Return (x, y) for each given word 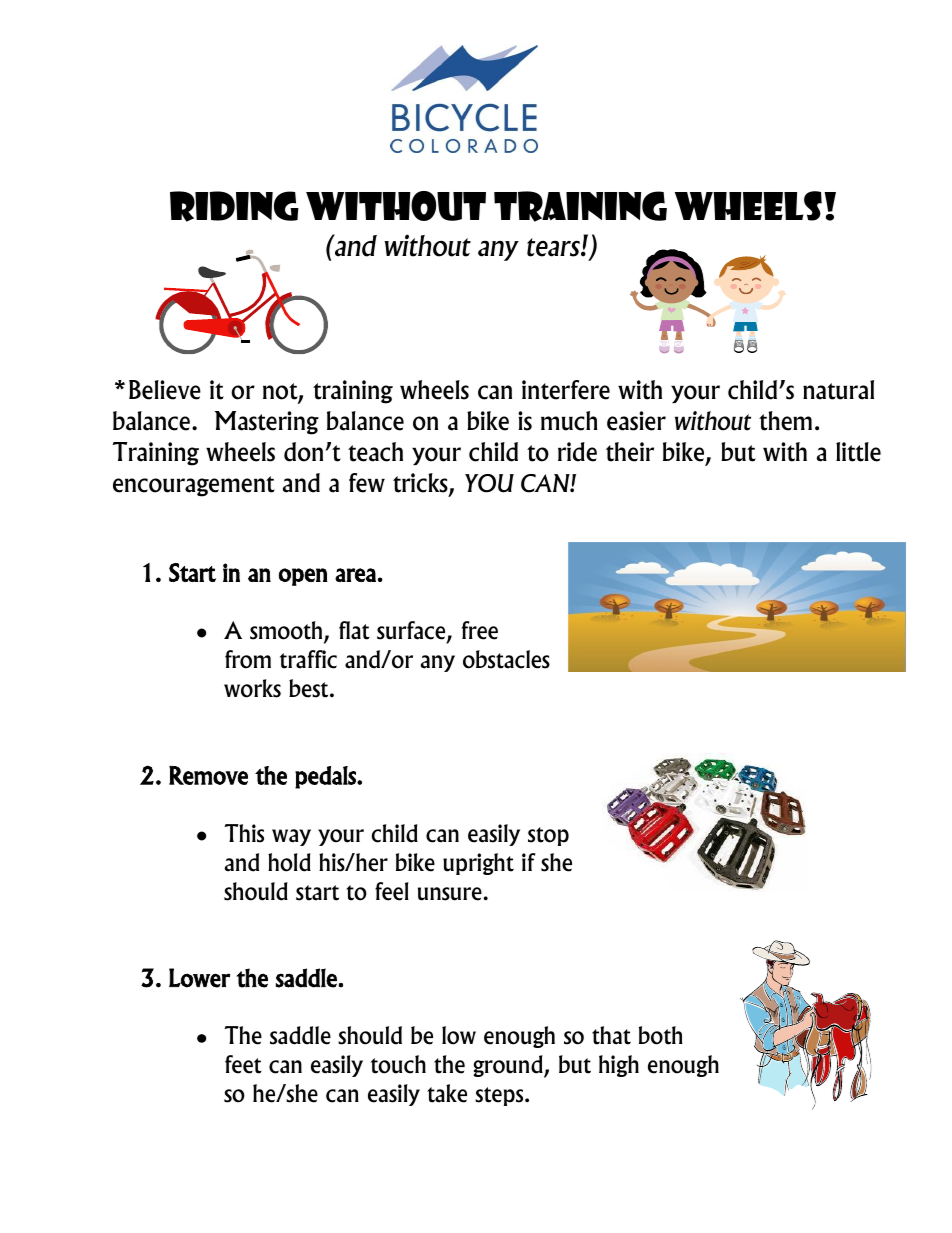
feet (243, 1064)
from (248, 659)
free (480, 630)
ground (509, 1066)
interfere (566, 390)
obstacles (506, 659)
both (661, 1035)
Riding (234, 206)
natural (838, 390)
